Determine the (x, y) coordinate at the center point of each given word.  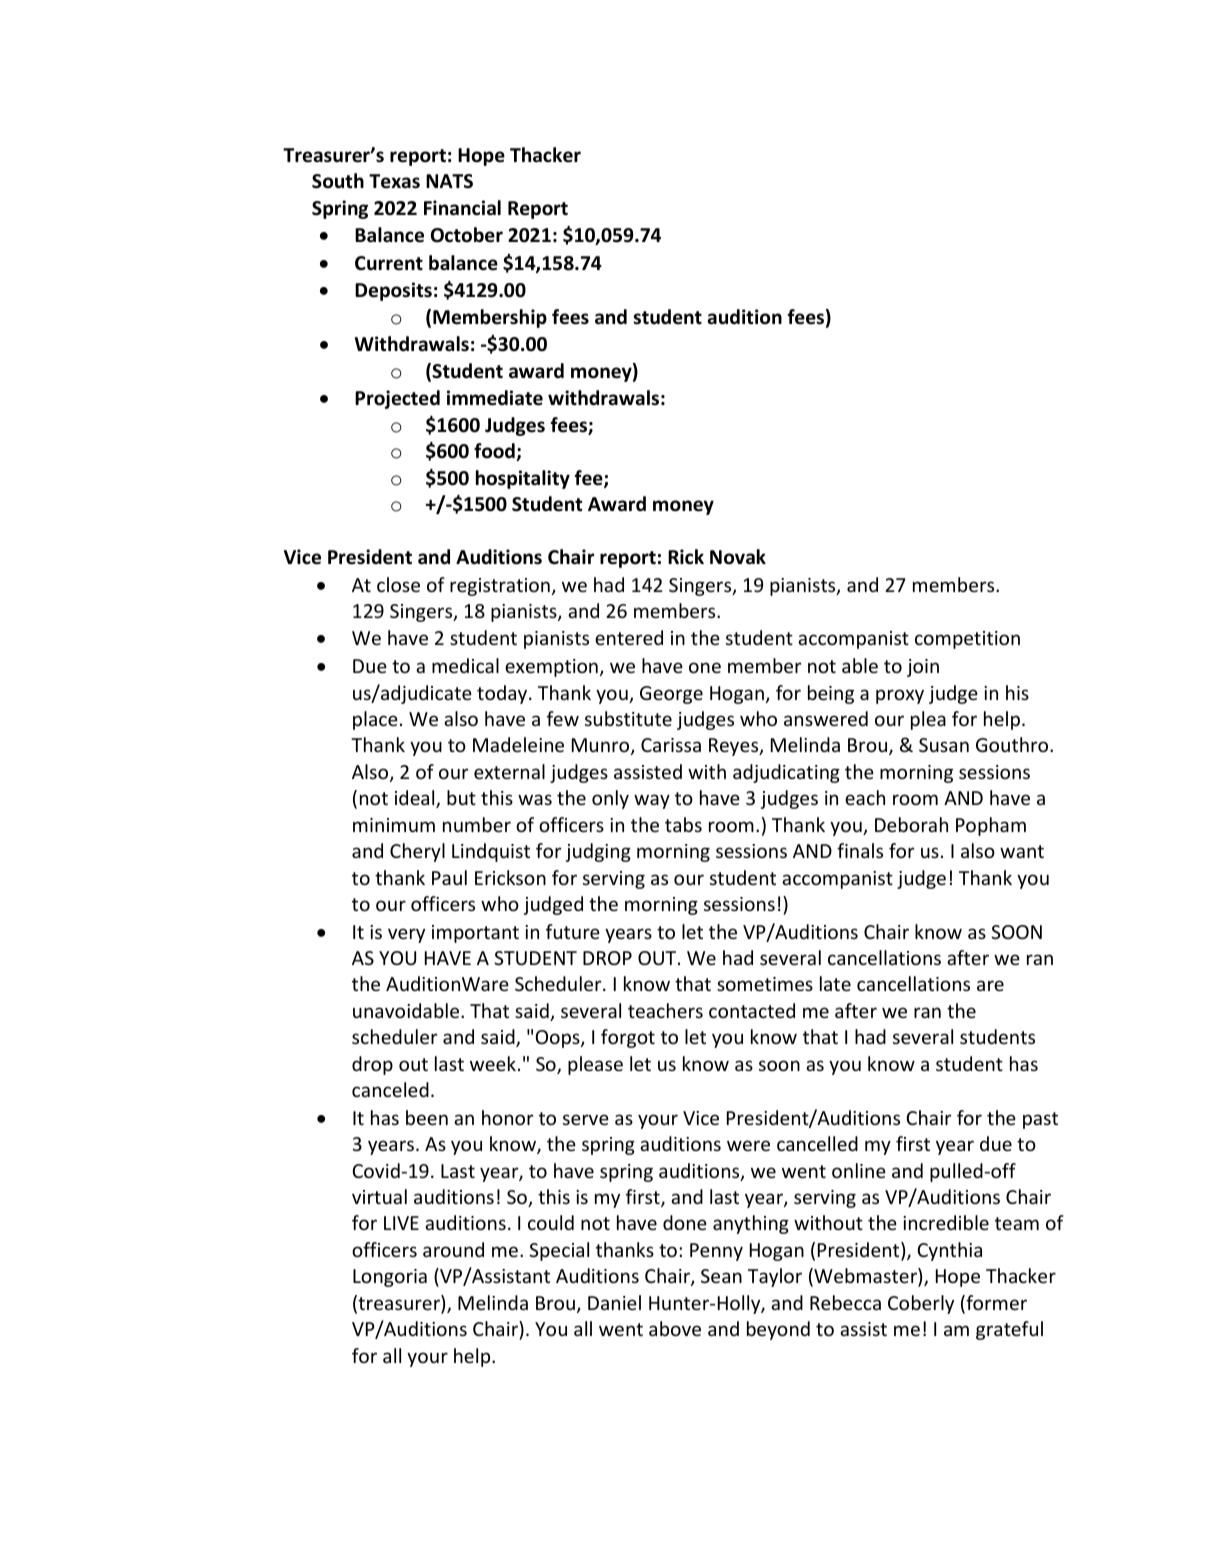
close (398, 584)
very (406, 935)
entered (629, 637)
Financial (462, 208)
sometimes (765, 984)
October (467, 235)
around (453, 1249)
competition (967, 640)
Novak (738, 557)
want (1022, 851)
